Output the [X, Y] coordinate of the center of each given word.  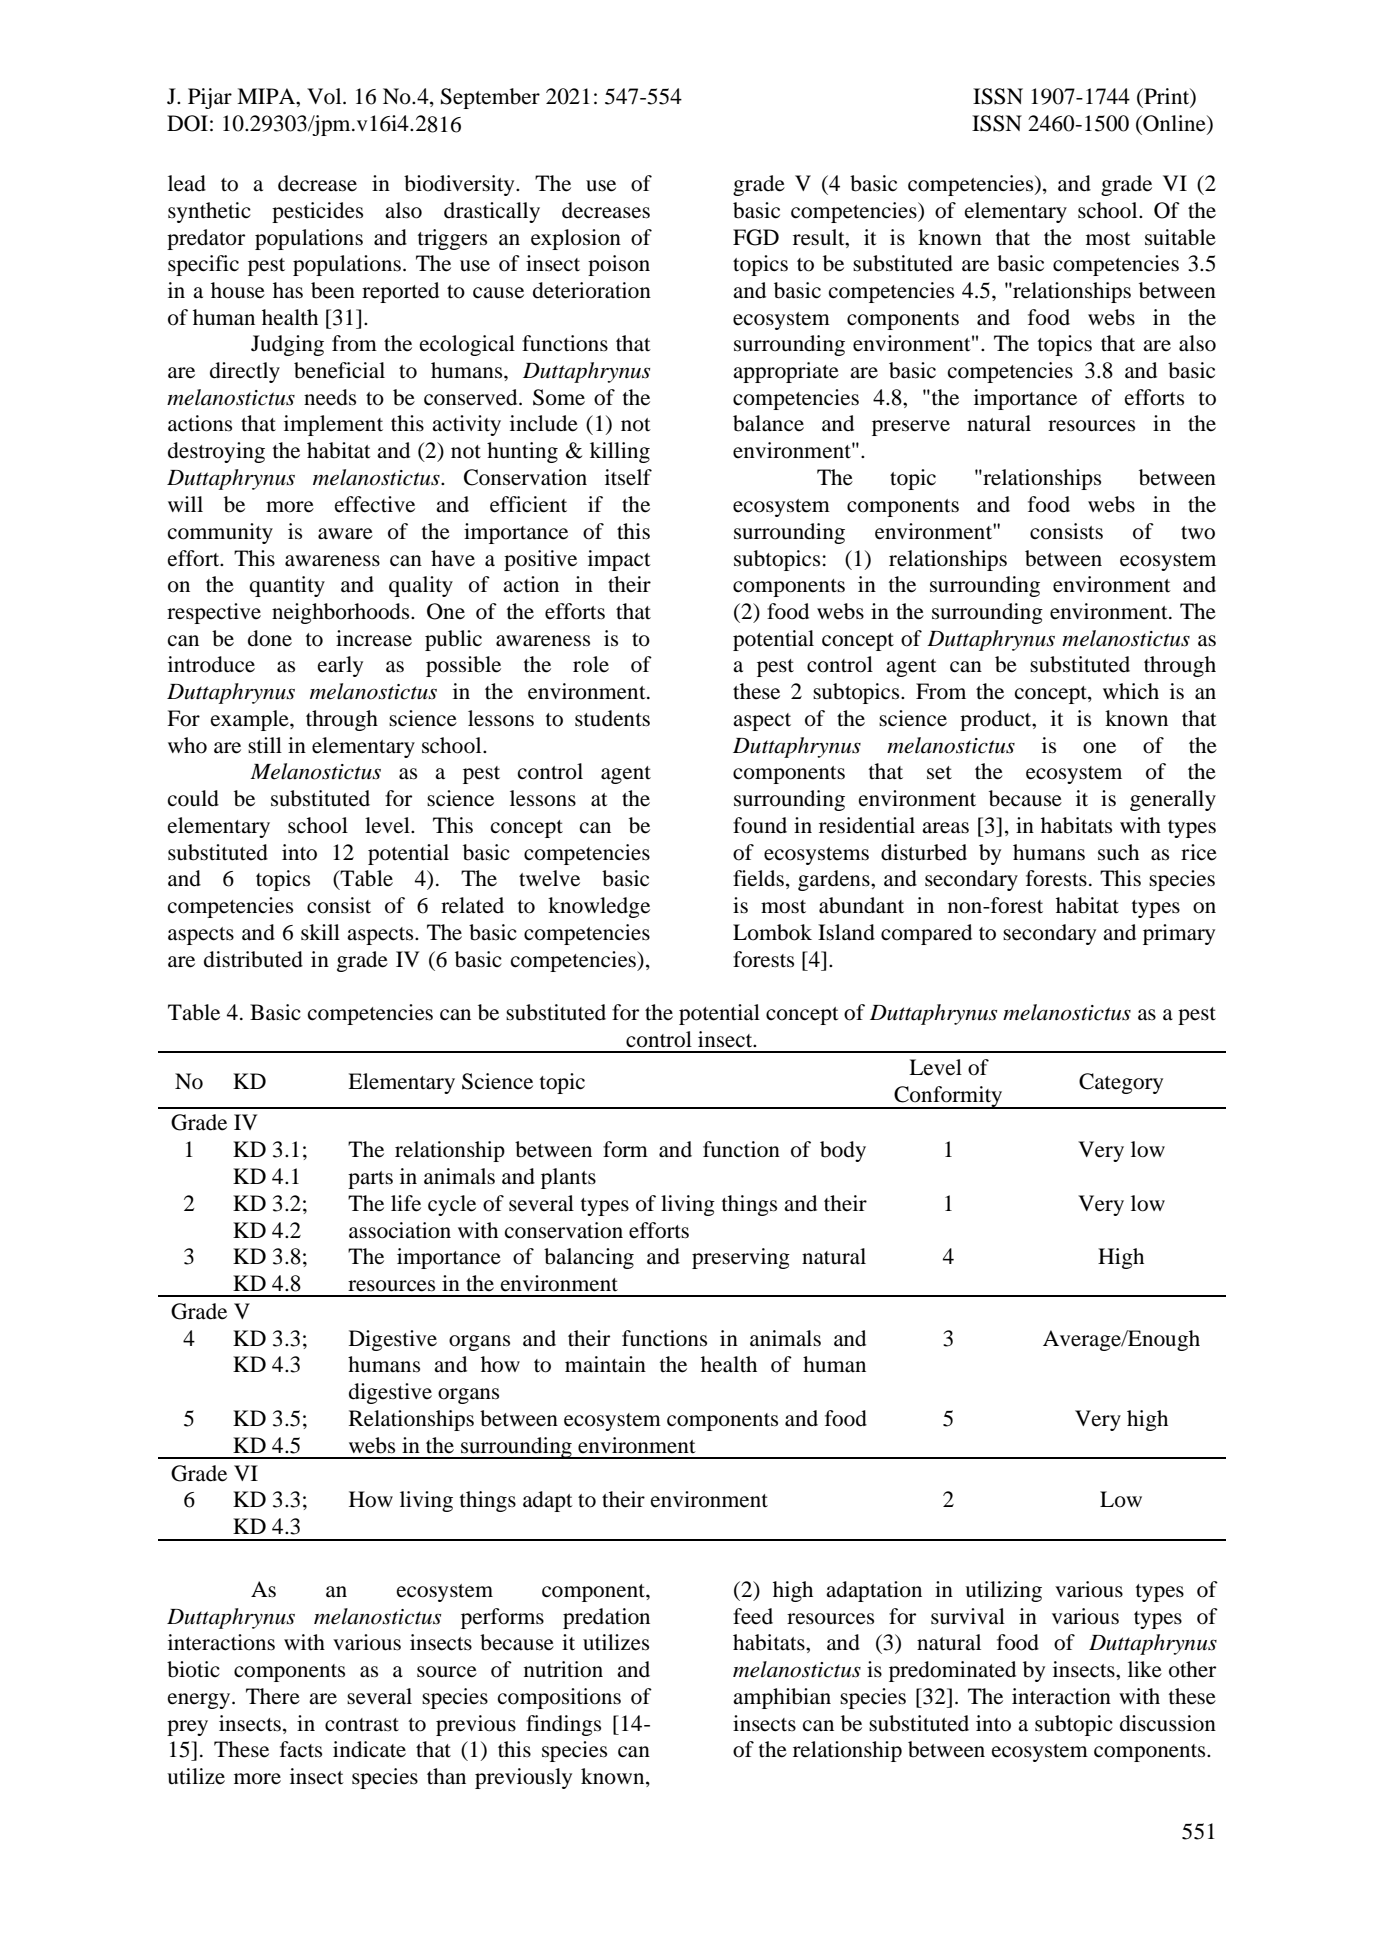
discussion [1168, 1723]
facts [301, 1749]
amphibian [782, 1698]
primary [1179, 934]
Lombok [772, 932]
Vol [325, 96]
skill [320, 932]
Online [1174, 124]
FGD [756, 237]
